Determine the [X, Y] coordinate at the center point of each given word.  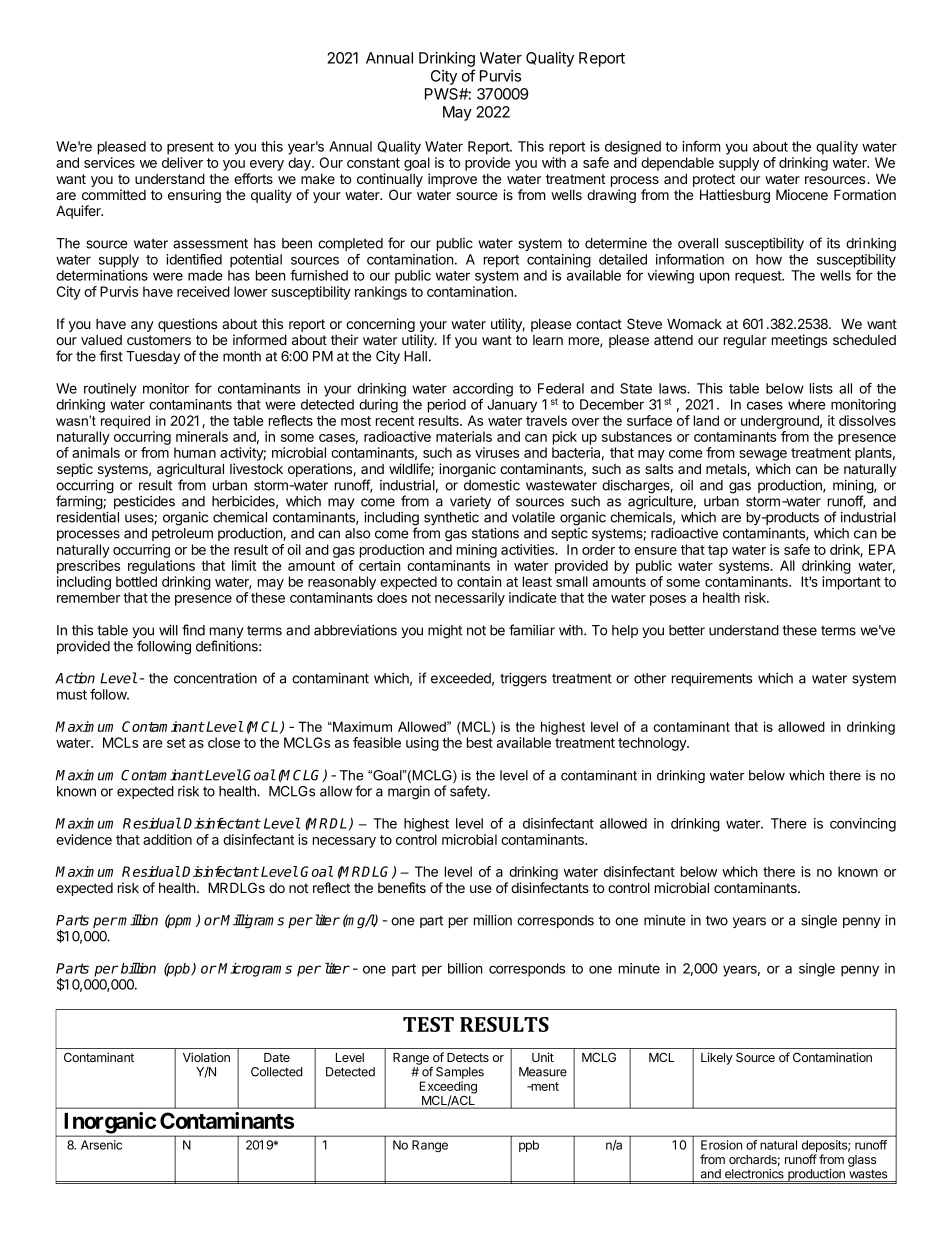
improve [452, 180]
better [687, 630]
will [168, 630]
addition [167, 839]
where [807, 404]
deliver [182, 162]
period [447, 406]
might [445, 632]
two [717, 920]
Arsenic [101, 1145]
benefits [402, 887]
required [125, 422]
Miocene [802, 194]
